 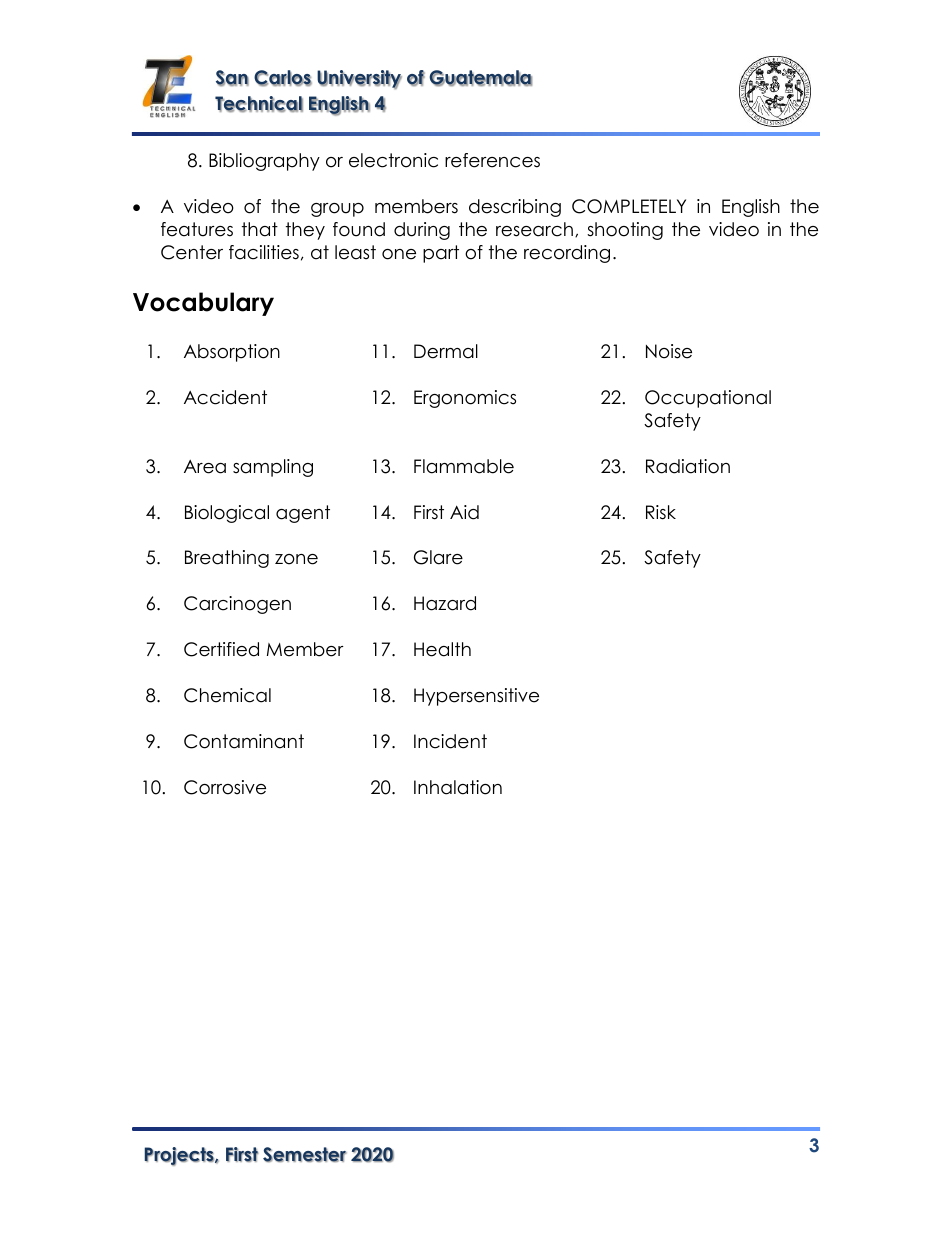 I want to click on COMPLETELY, so click(x=629, y=206).
